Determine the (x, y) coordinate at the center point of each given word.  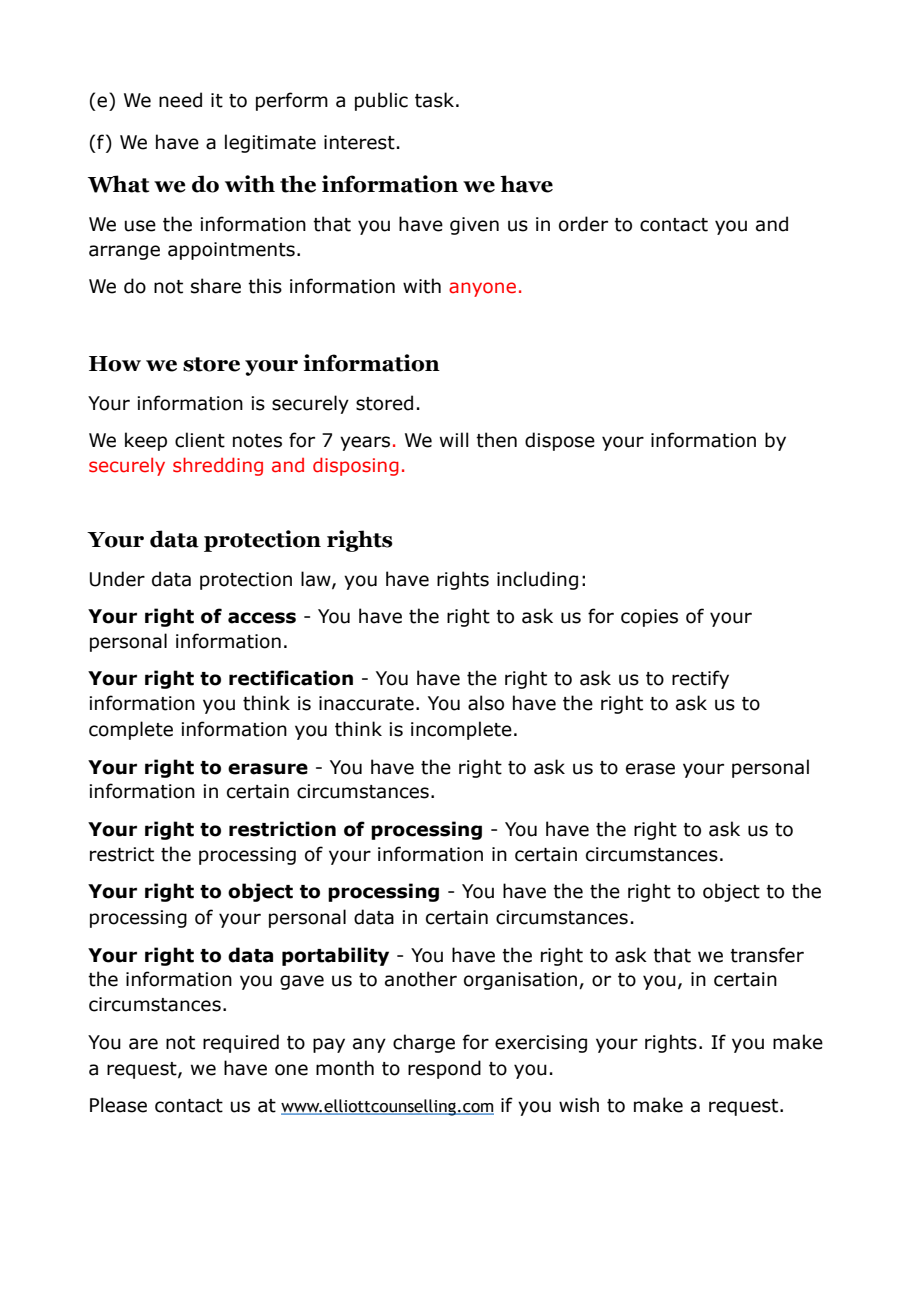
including (537, 580)
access (262, 618)
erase (650, 769)
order (583, 224)
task (434, 100)
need (180, 100)
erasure (268, 769)
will (454, 439)
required (241, 1043)
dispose (560, 441)
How (115, 364)
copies (649, 618)
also (486, 703)
